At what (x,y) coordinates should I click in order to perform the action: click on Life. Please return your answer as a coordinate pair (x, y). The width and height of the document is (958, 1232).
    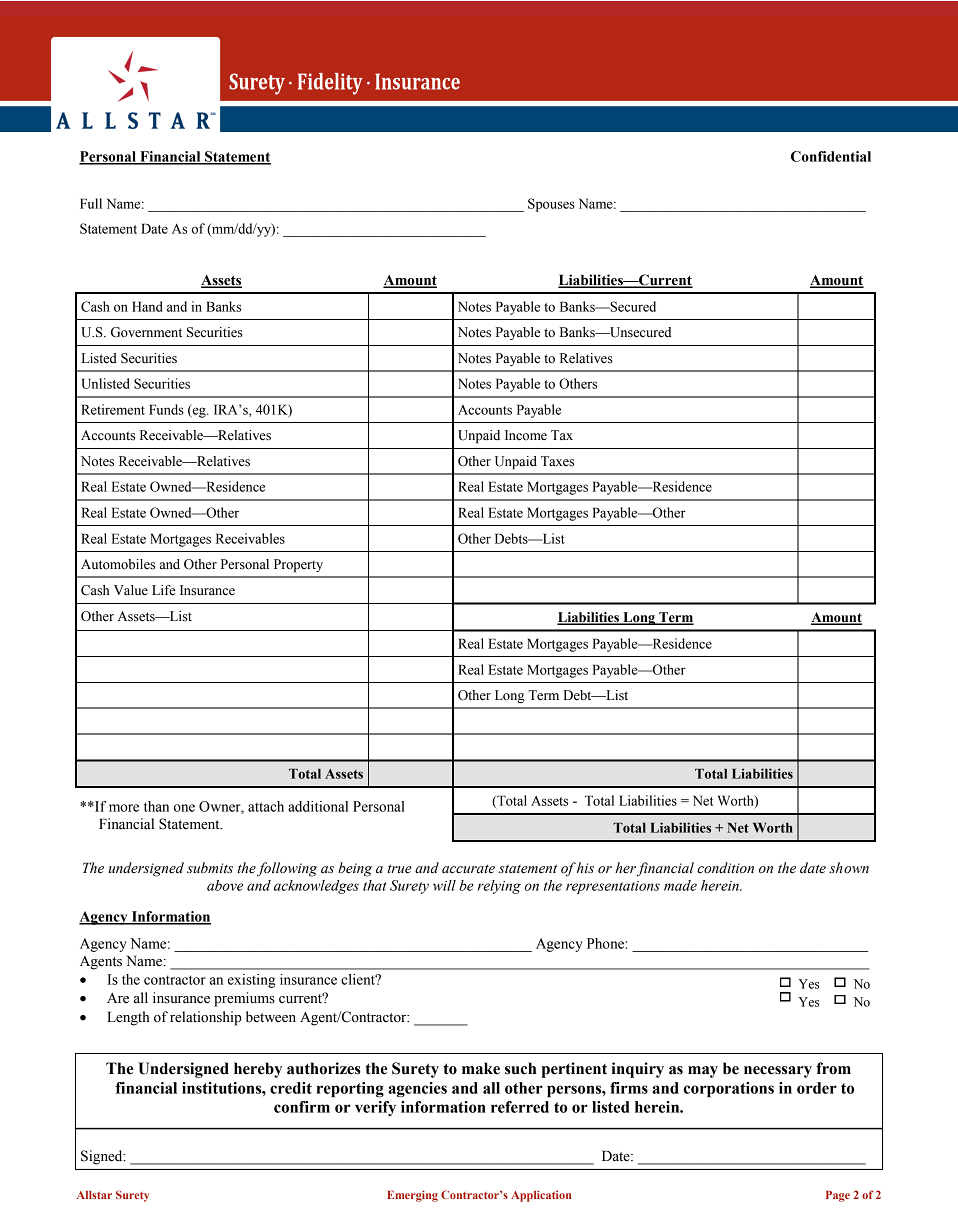
    Looking at the image, I should click on (163, 590).
